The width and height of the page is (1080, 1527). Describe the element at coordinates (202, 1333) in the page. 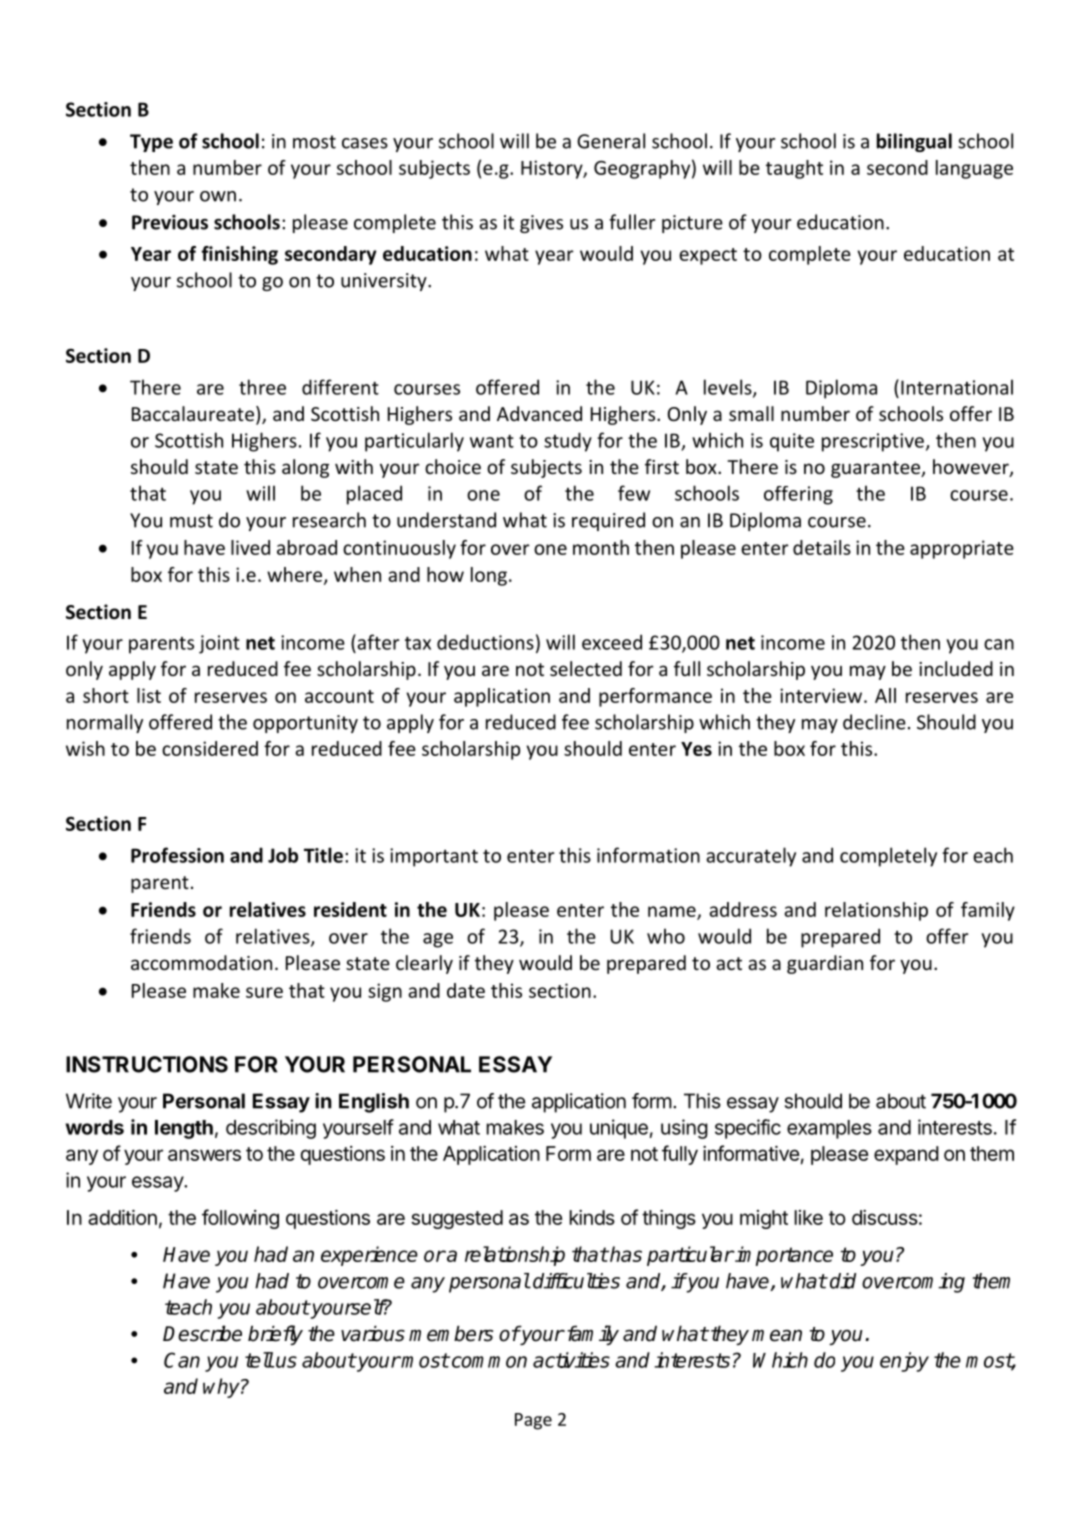

I see `Describe` at that location.
